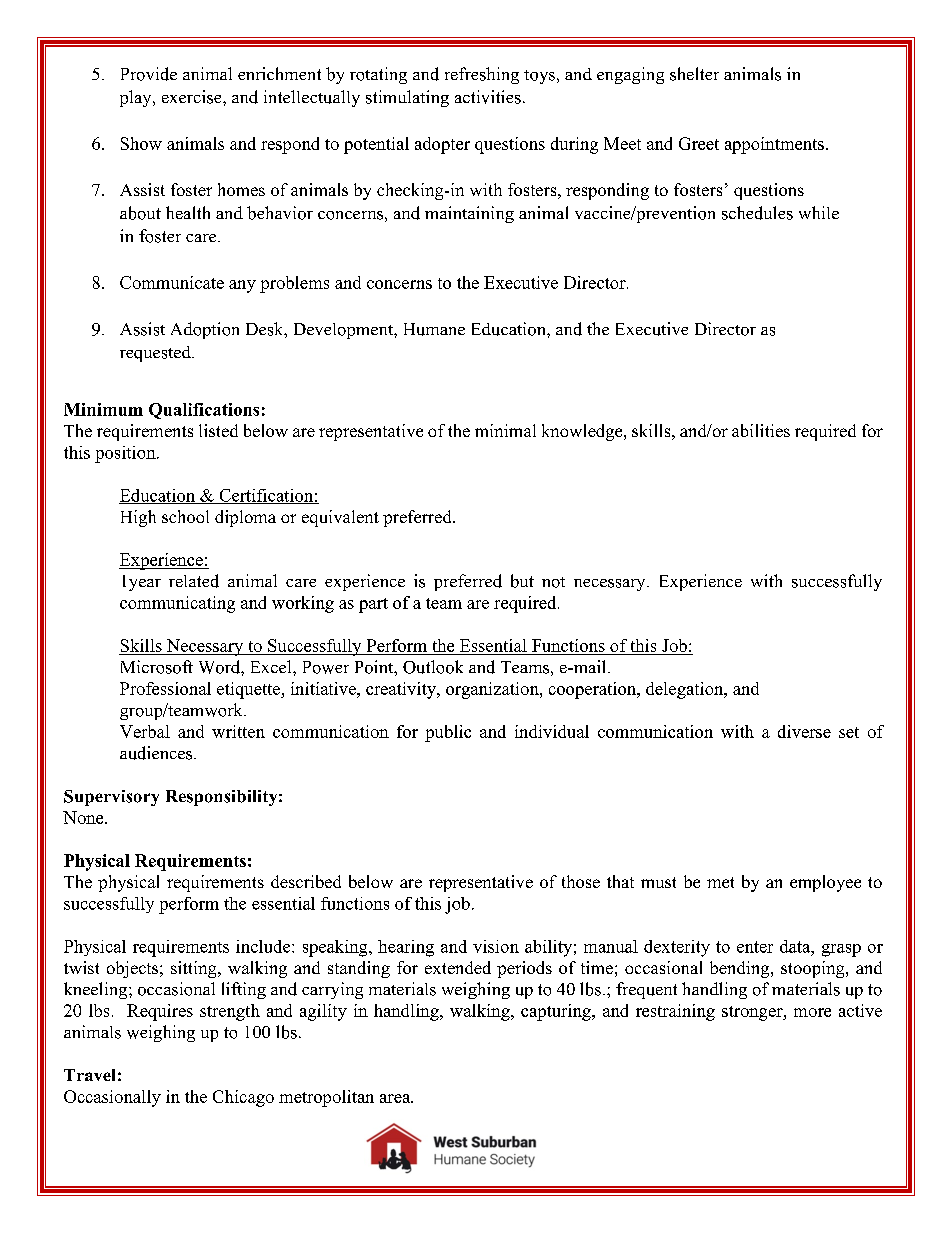 The height and width of the document is (1233, 952). What do you see at coordinates (557, 1012) in the document?
I see `capturing` at bounding box center [557, 1012].
